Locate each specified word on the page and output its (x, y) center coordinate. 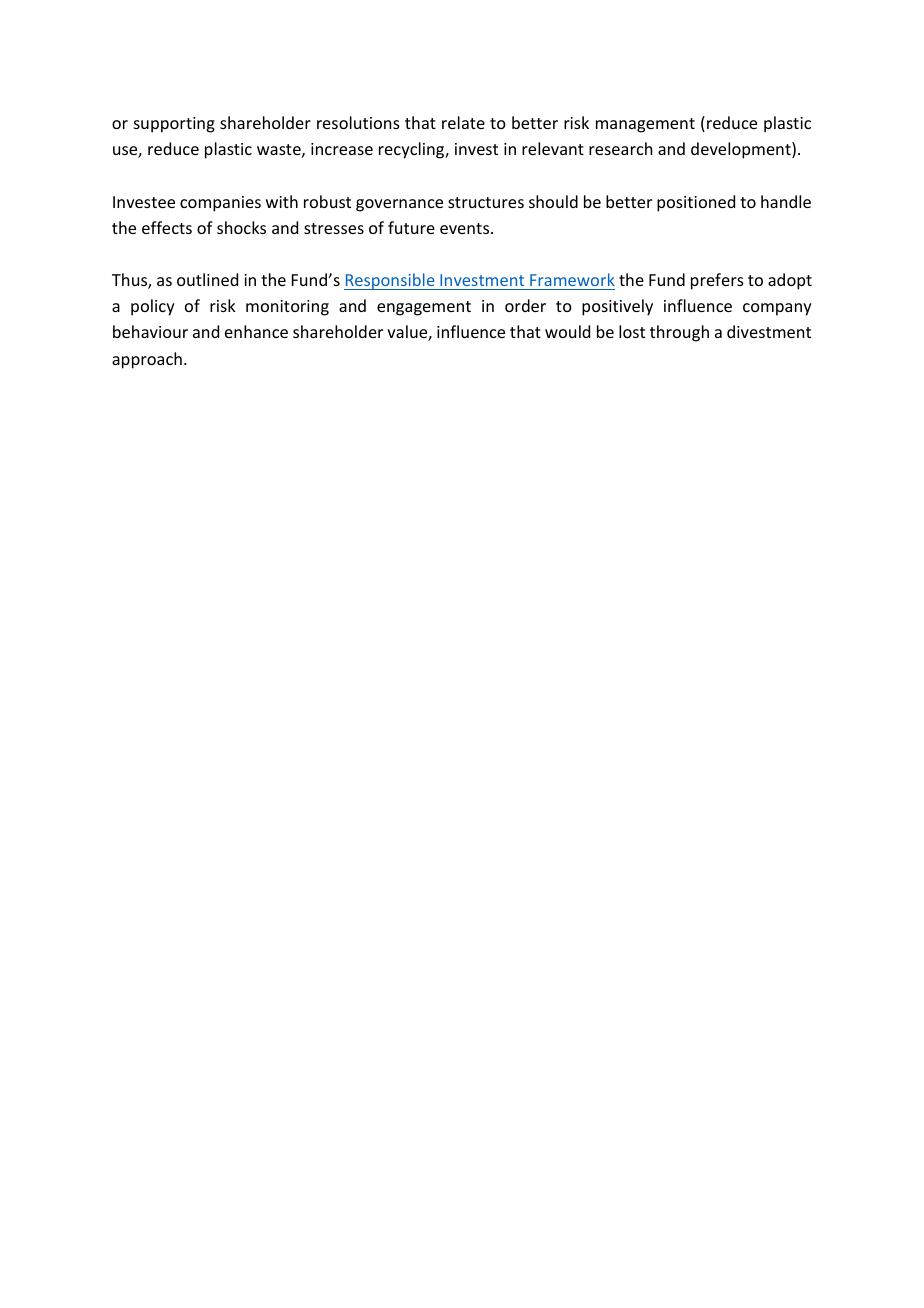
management (645, 125)
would (567, 331)
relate (463, 122)
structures (486, 202)
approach (147, 360)
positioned (696, 203)
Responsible (390, 281)
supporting (174, 125)
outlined (207, 279)
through (679, 333)
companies (220, 204)
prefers (717, 281)
